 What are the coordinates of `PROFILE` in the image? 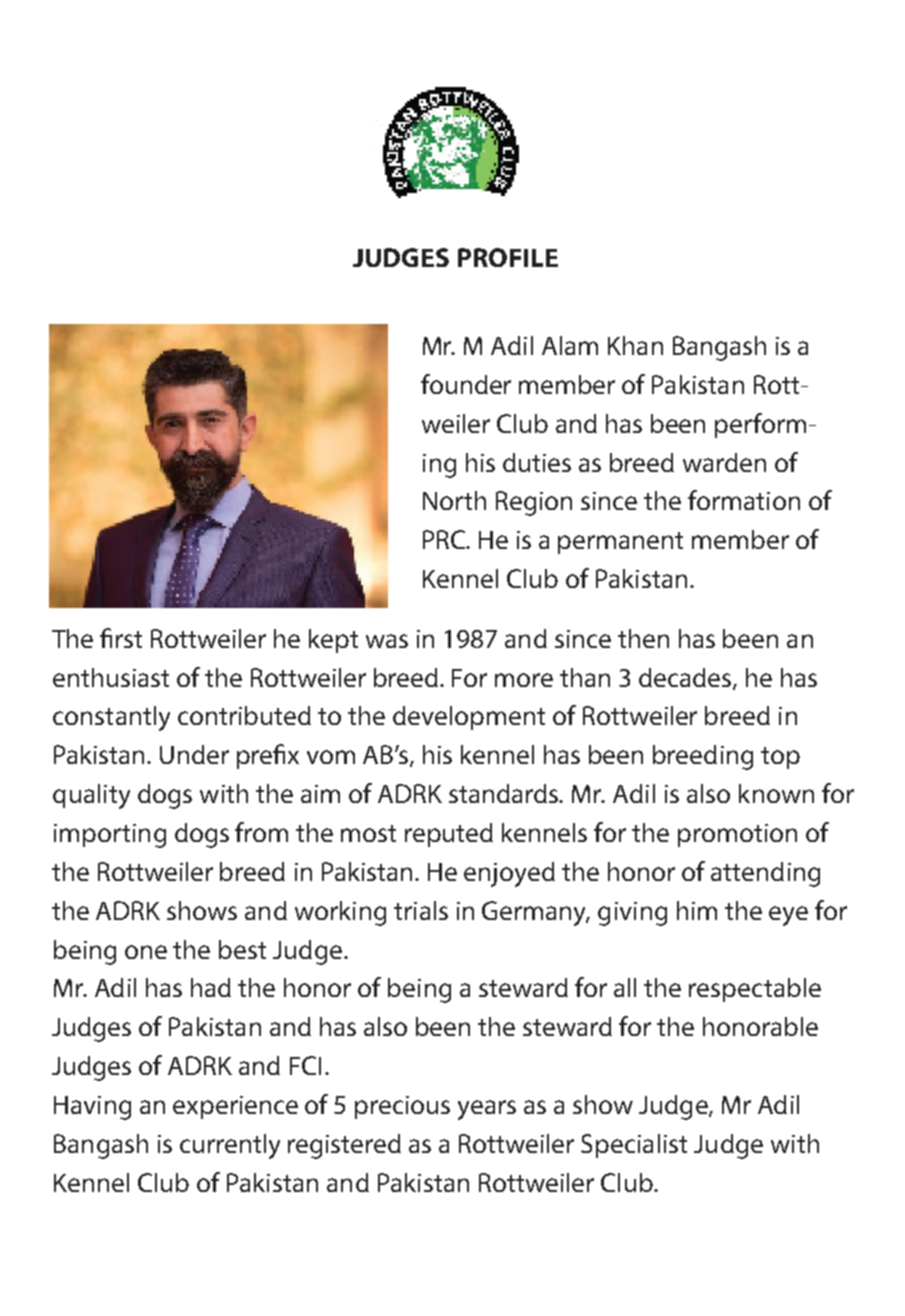 It's located at (508, 257).
